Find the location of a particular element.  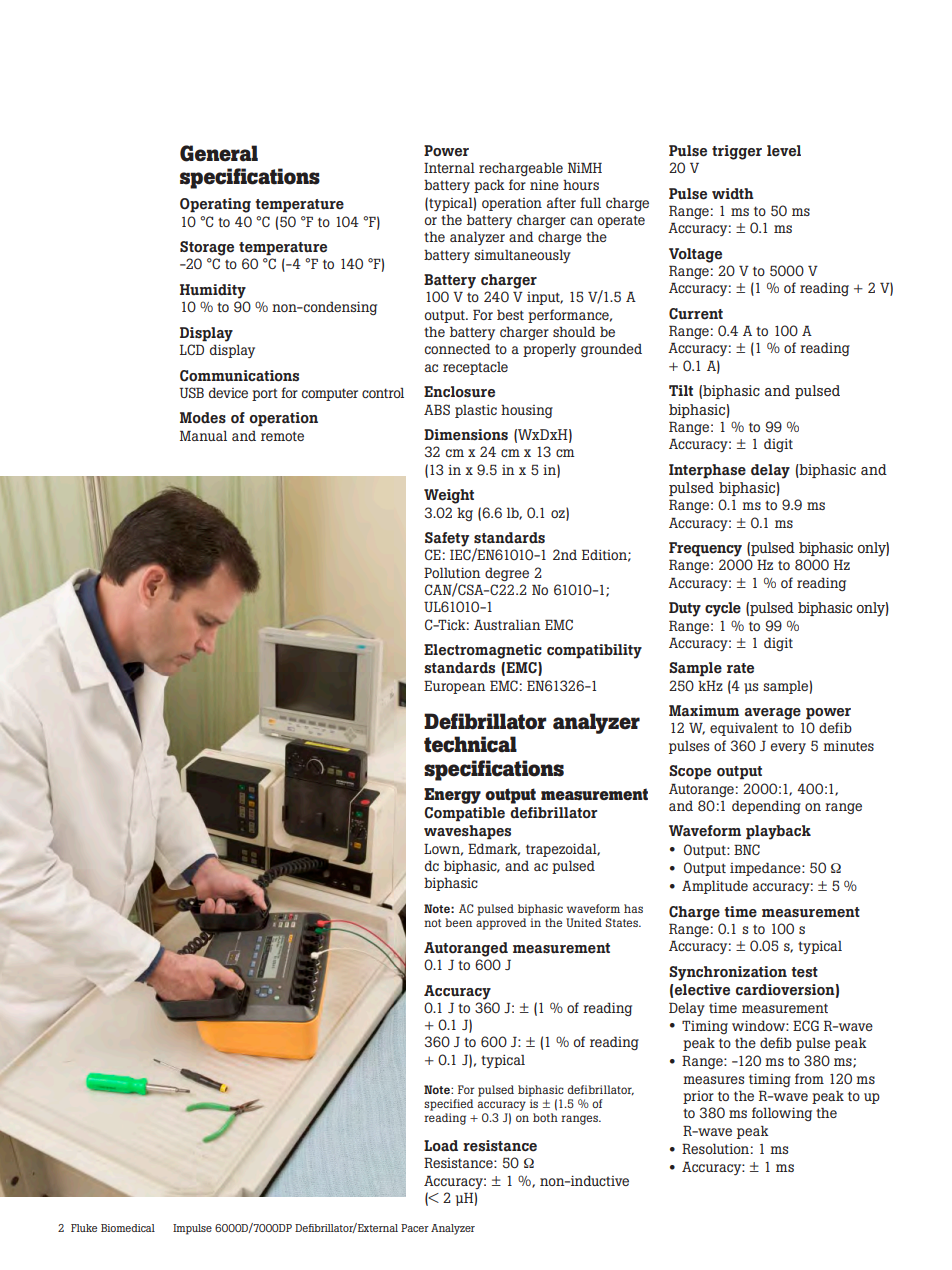

European is located at coordinates (455, 687).
